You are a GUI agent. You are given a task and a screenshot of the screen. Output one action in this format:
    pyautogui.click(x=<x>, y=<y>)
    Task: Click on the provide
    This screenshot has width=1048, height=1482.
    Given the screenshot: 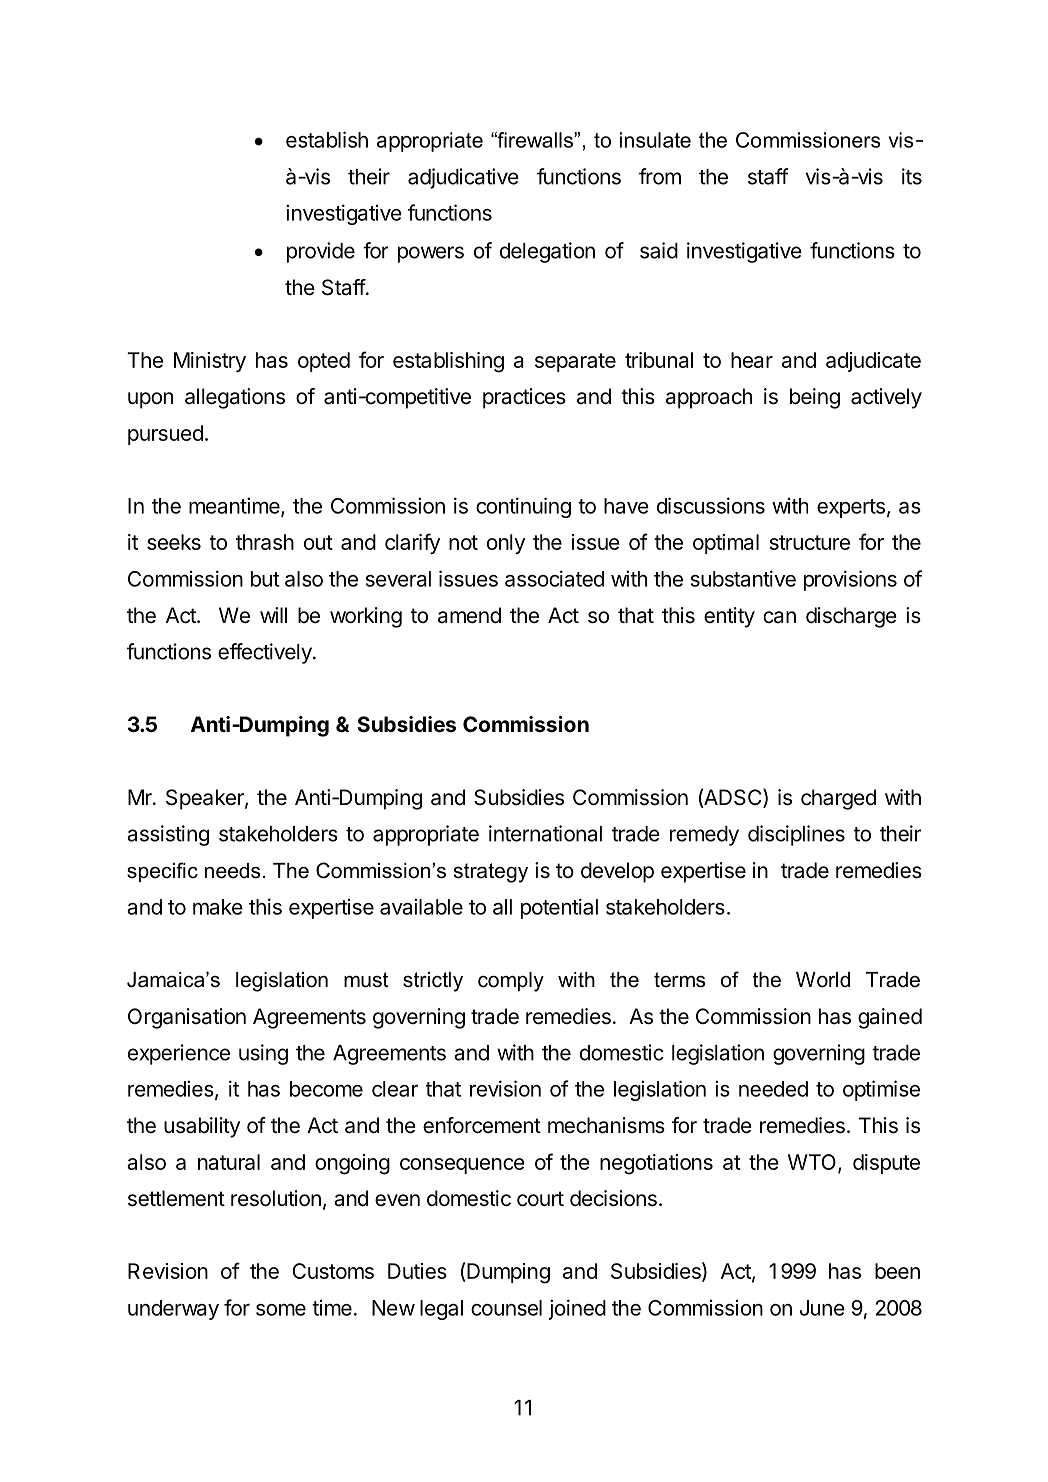 What is the action you would take?
    pyautogui.click(x=321, y=252)
